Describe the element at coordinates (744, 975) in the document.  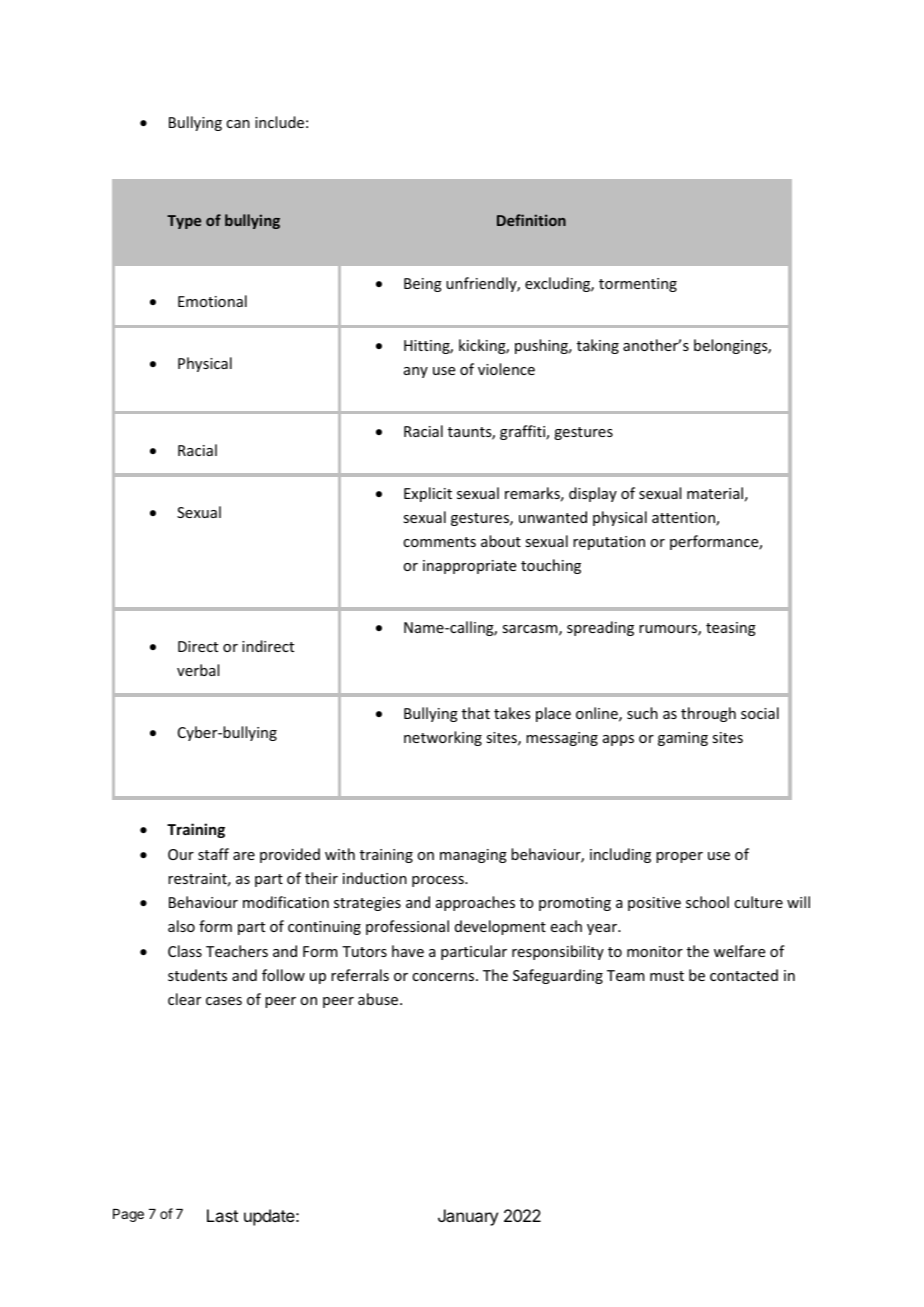
I see `contacted` at that location.
